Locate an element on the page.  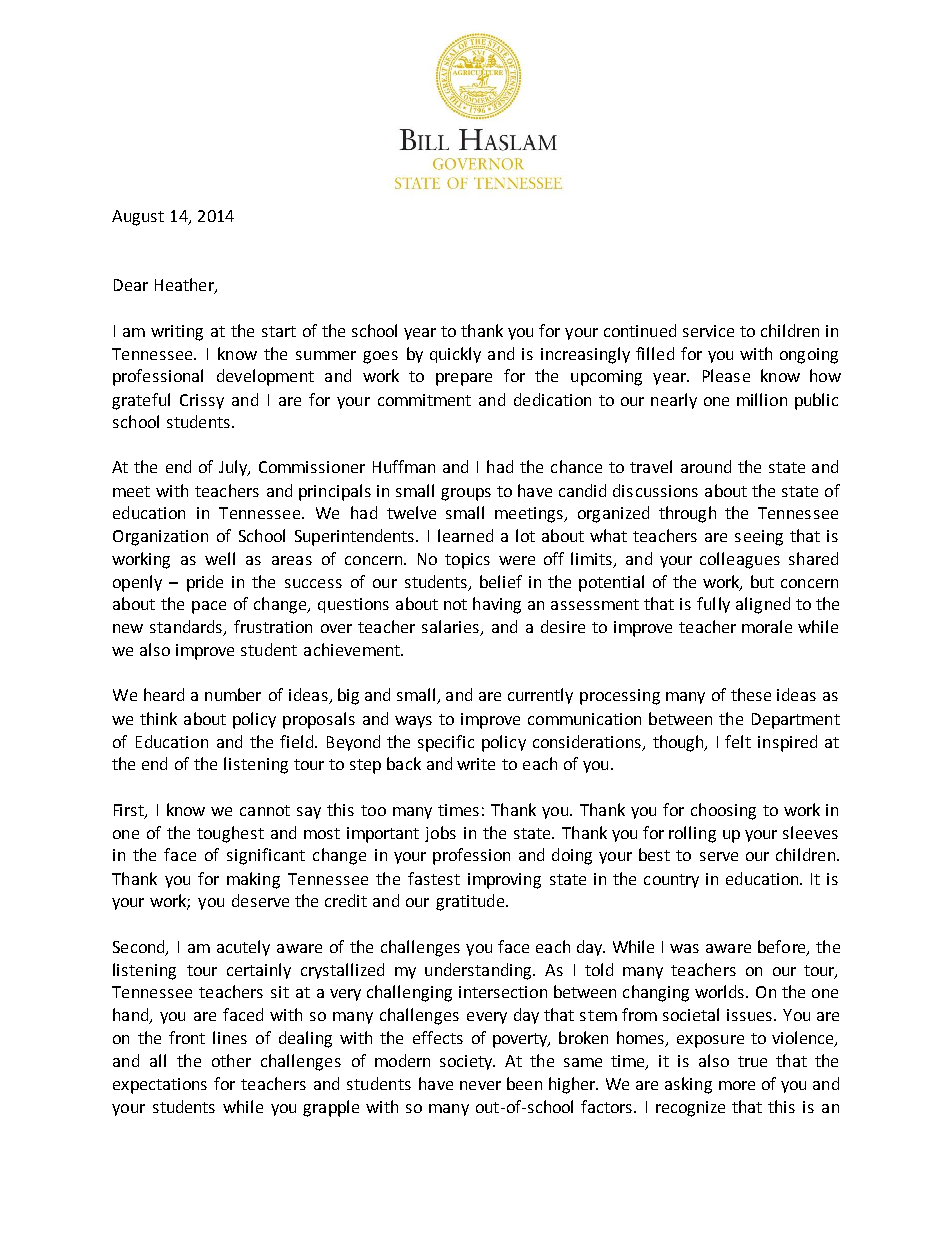
Heather is located at coordinates (185, 286).
